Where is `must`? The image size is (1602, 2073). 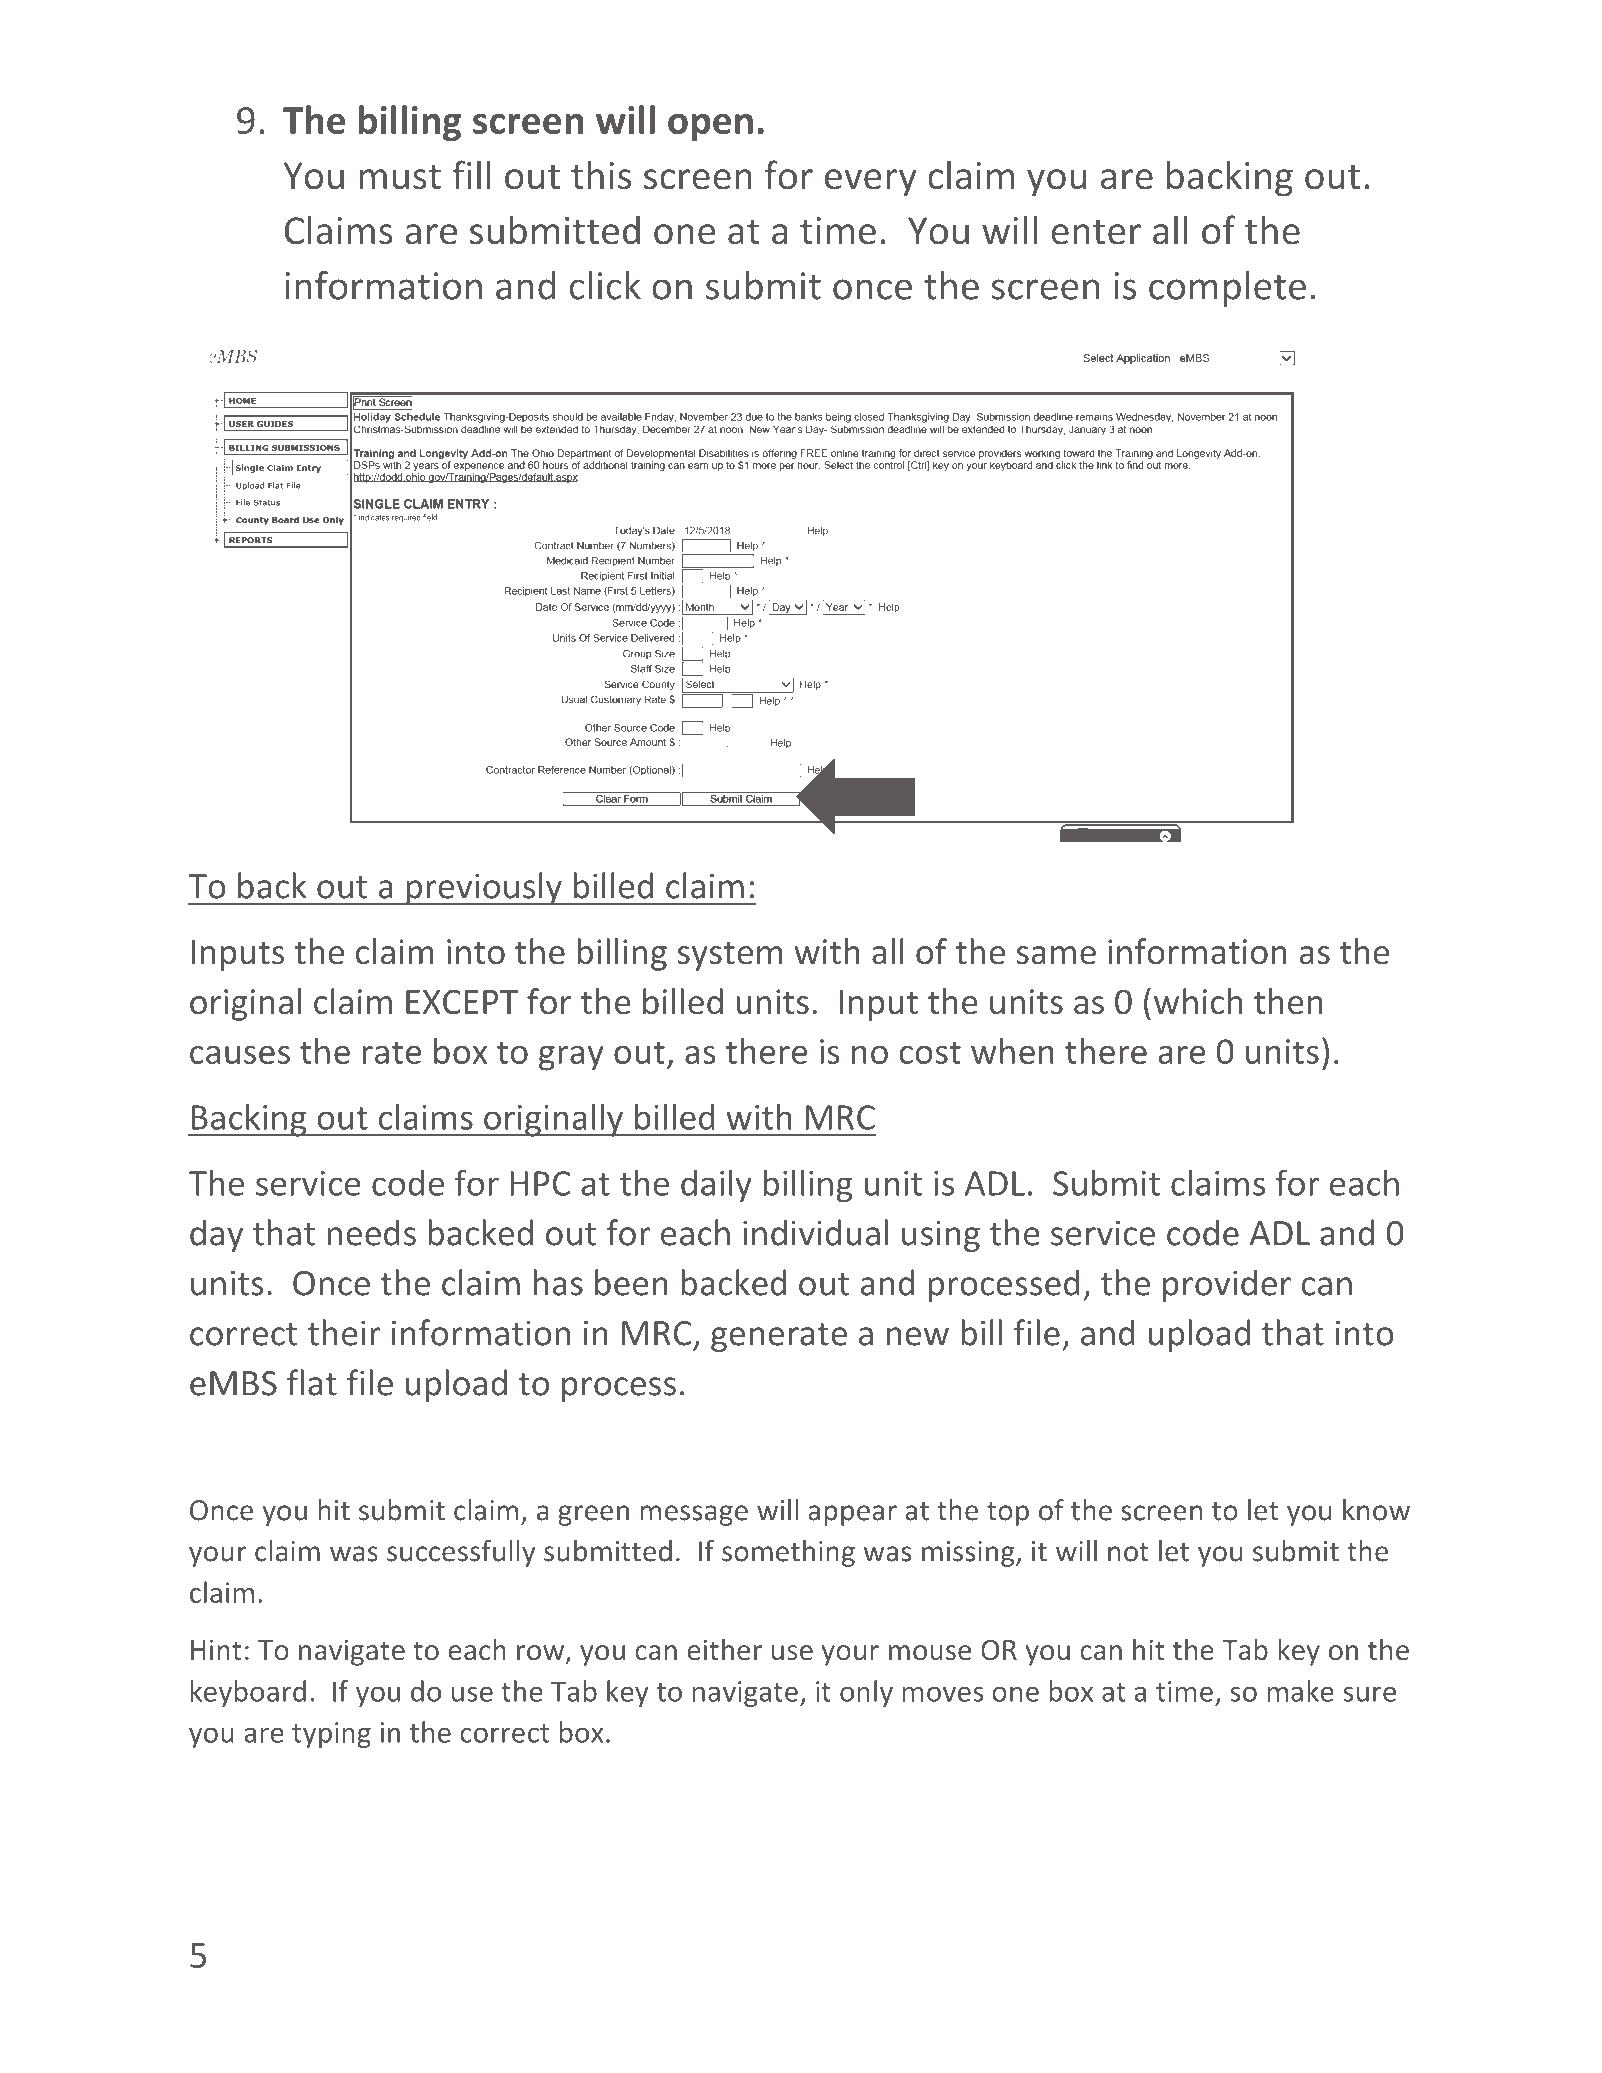 must is located at coordinates (400, 177).
